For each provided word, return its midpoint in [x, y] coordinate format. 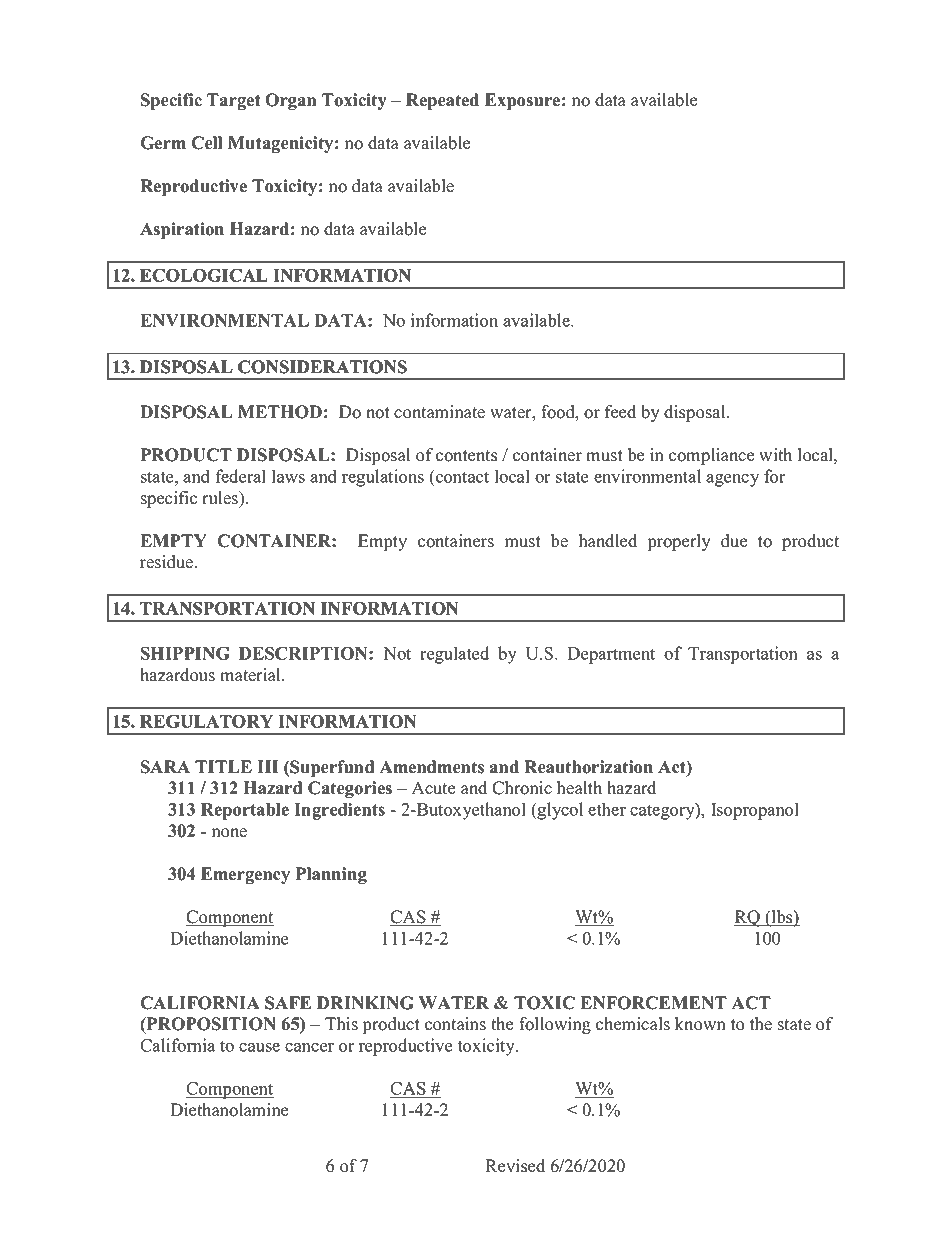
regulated [454, 655]
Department [611, 655]
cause [259, 1047]
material [251, 675]
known [700, 1024]
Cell [206, 143]
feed [620, 412]
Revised [515, 1166]
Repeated [442, 101]
